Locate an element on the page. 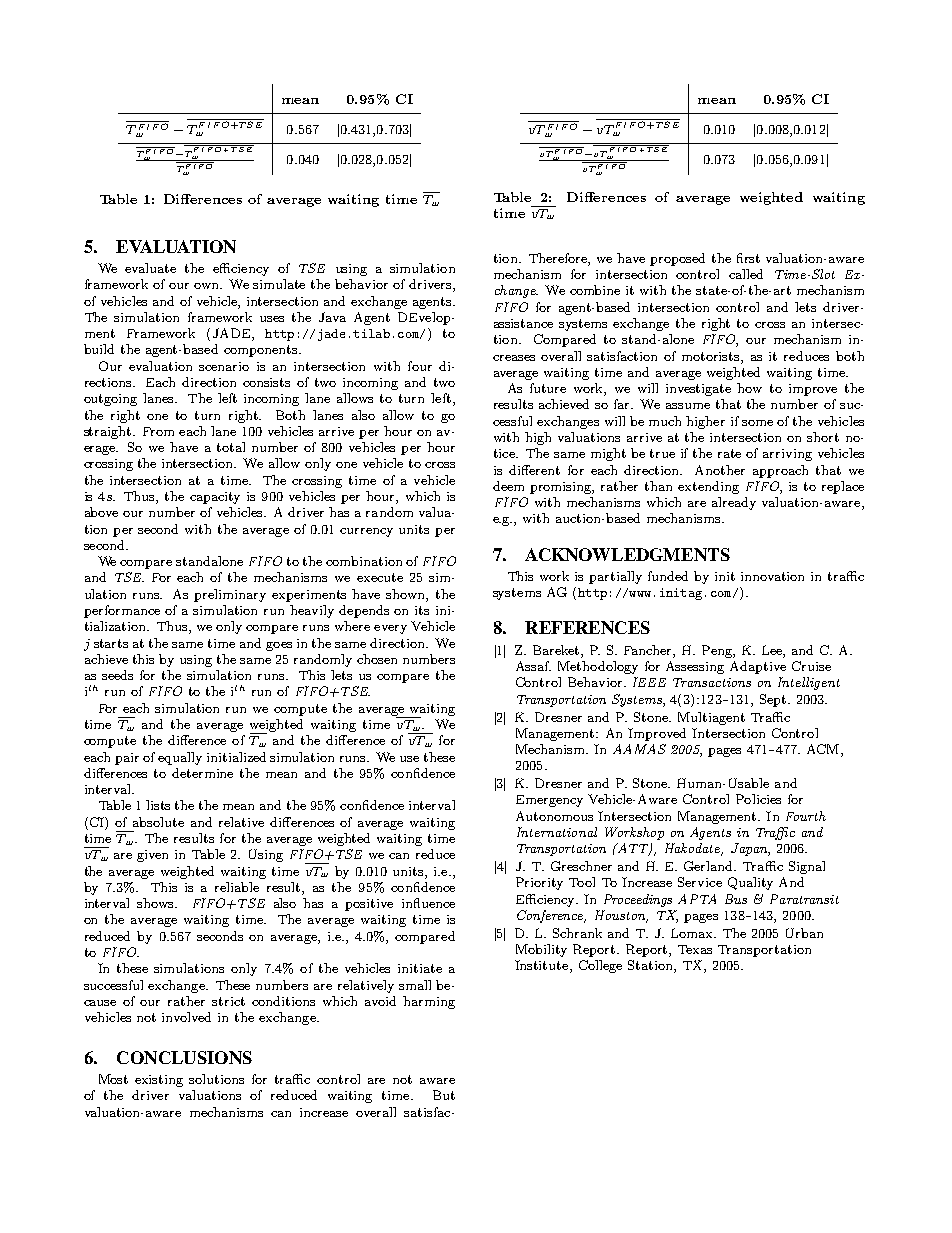  Emergency is located at coordinates (549, 801).
